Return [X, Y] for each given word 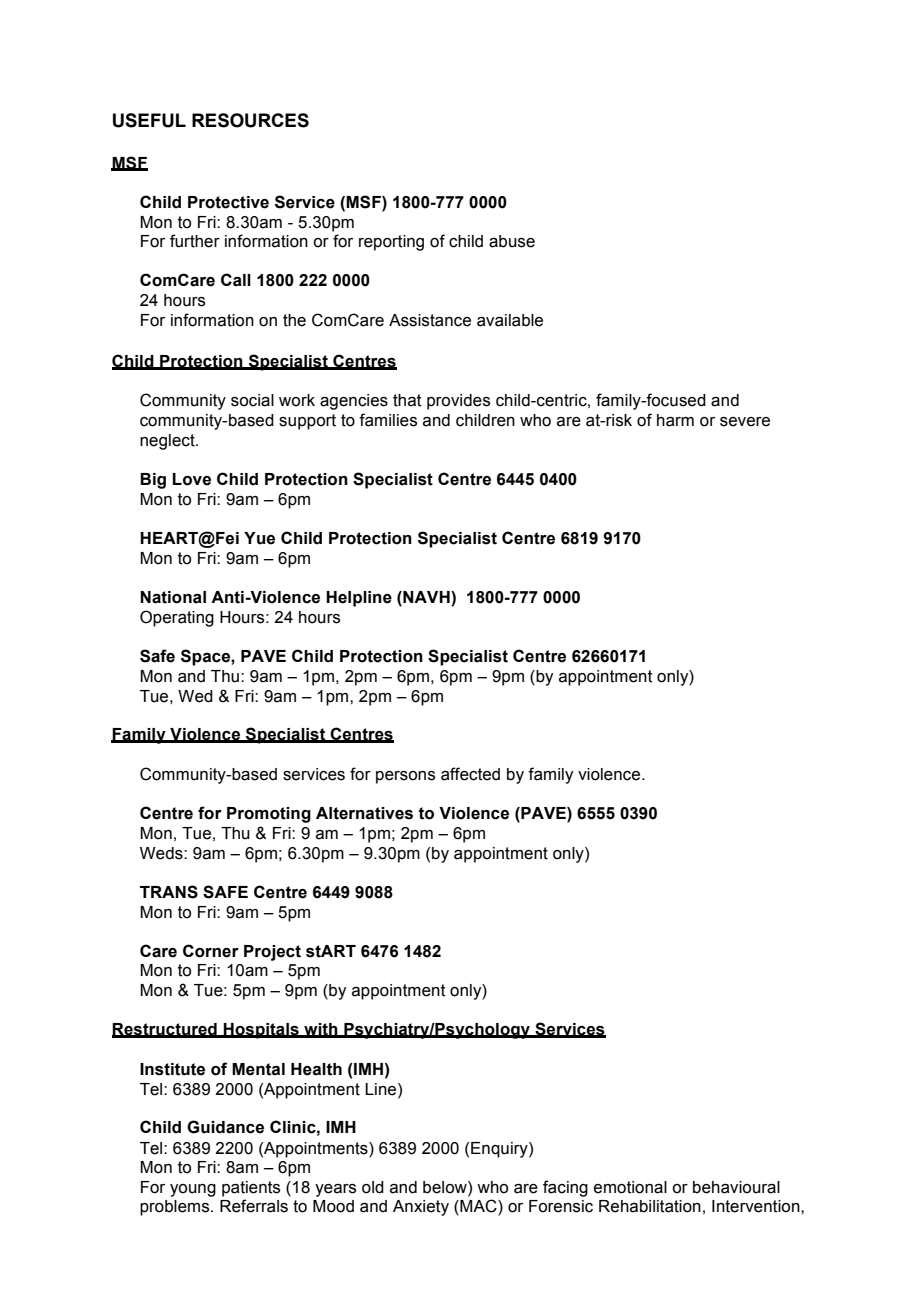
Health [316, 1069]
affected [470, 774]
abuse [512, 241]
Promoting [269, 815]
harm [675, 420]
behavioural [736, 1187]
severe [745, 422]
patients [251, 1189]
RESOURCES [250, 120]
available [510, 320]
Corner [211, 951]
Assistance [430, 320]
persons [405, 777]
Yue [259, 538]
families [388, 420]
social [252, 400]
